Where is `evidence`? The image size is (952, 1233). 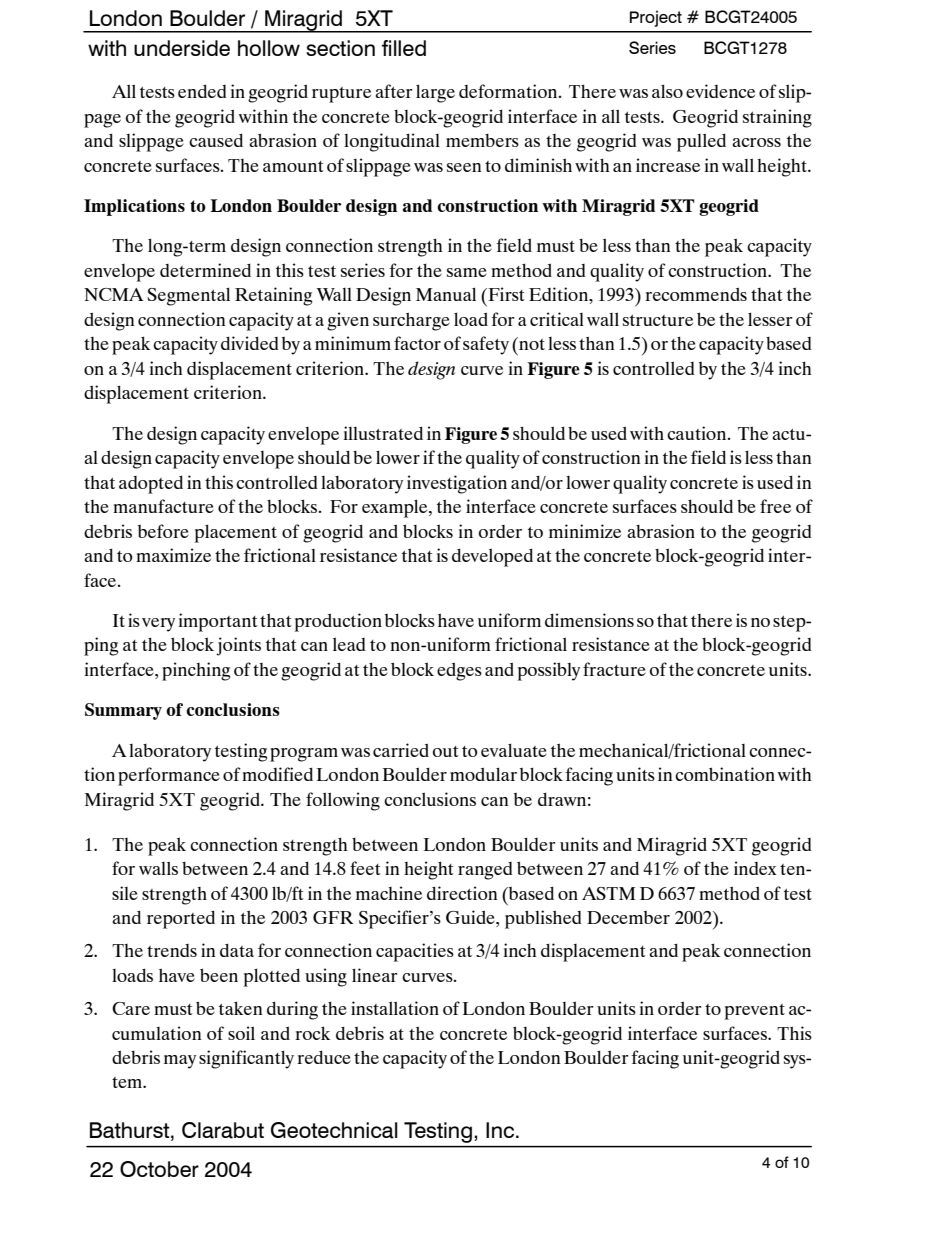 evidence is located at coordinates (720, 91).
